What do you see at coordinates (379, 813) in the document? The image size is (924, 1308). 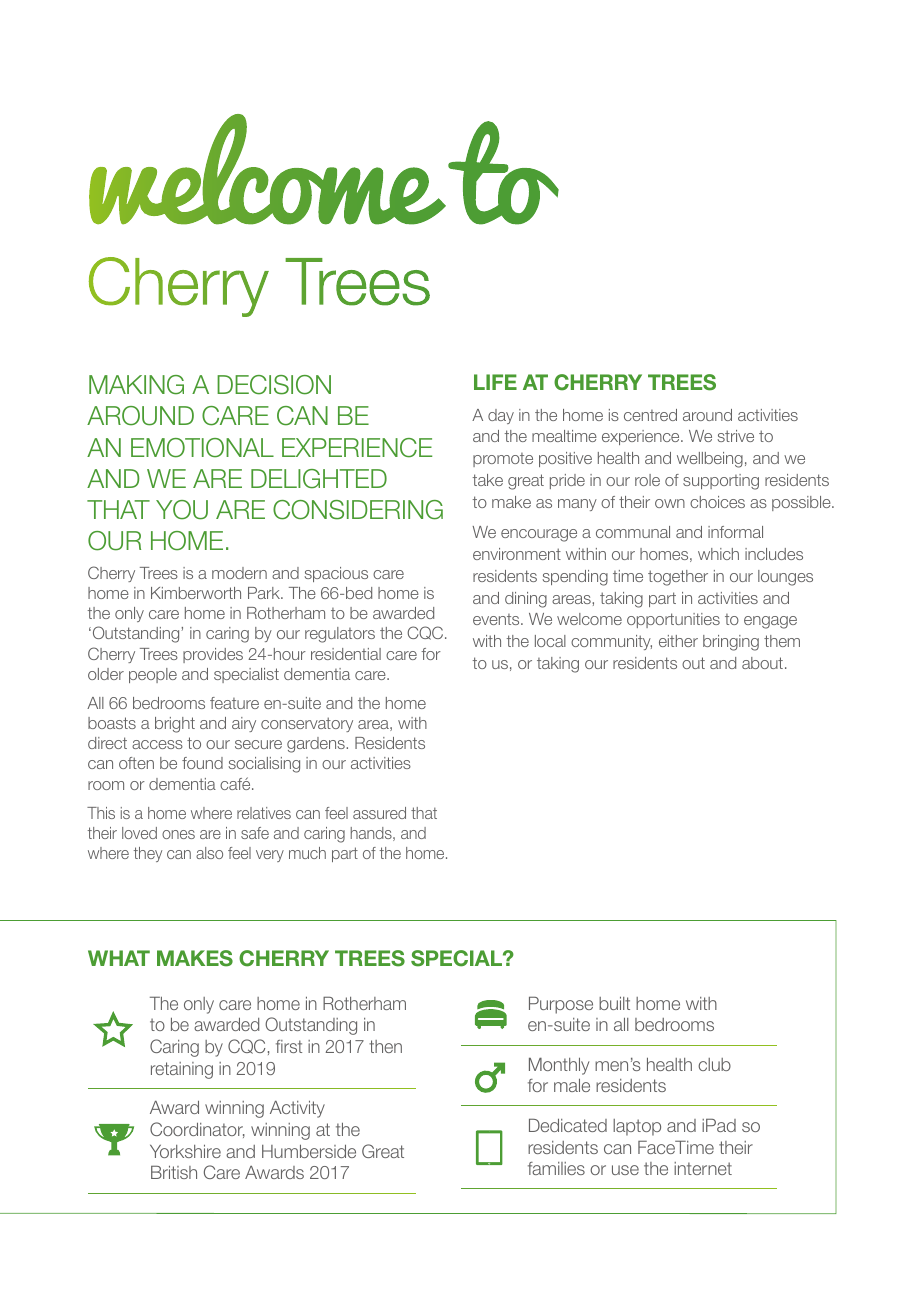 I see `assured` at bounding box center [379, 813].
